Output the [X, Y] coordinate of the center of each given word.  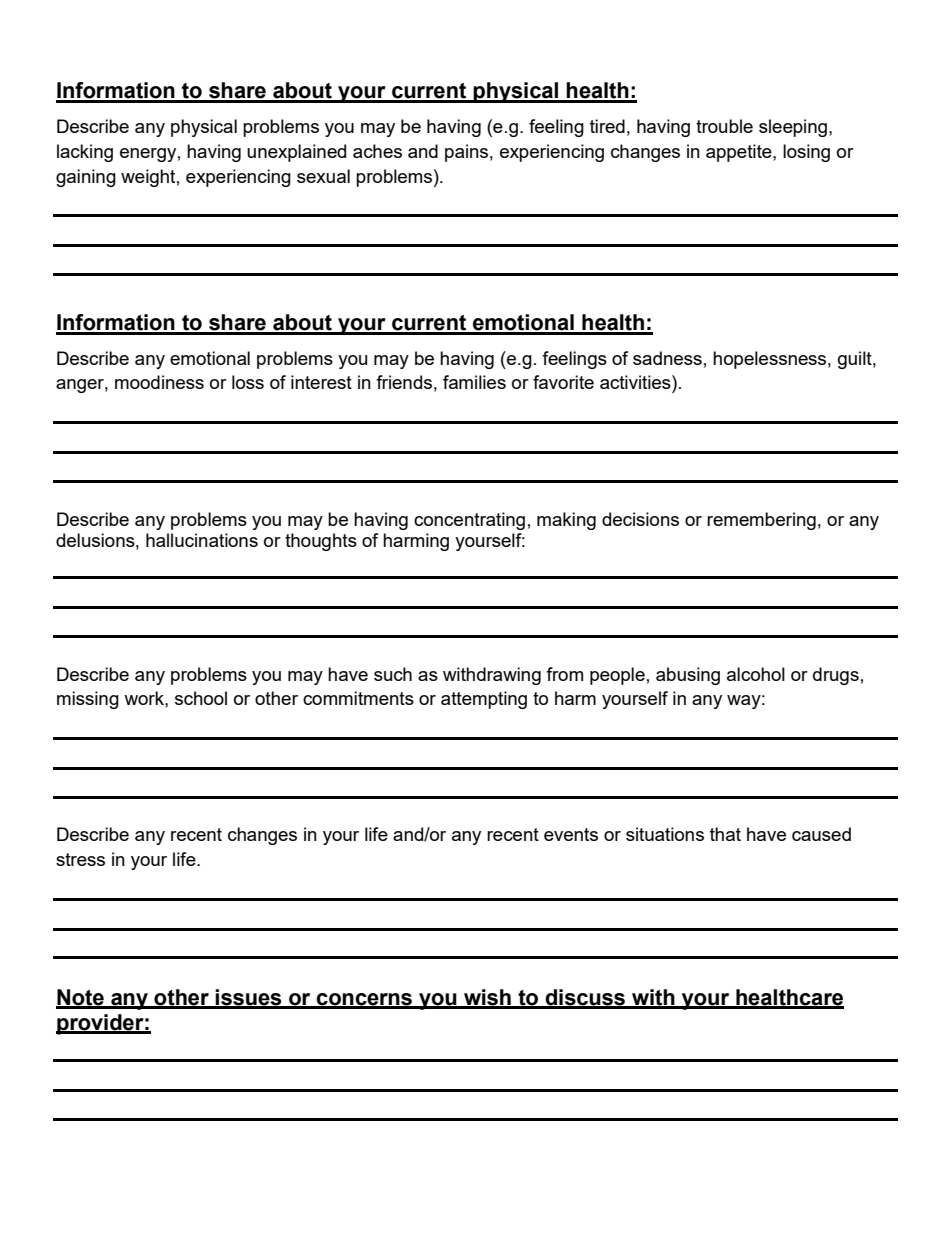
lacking [85, 153]
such [393, 674]
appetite [740, 153]
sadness [667, 358]
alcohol [756, 674]
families [474, 382]
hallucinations [202, 540]
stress [80, 859]
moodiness [159, 382]
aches [377, 151]
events [571, 834]
